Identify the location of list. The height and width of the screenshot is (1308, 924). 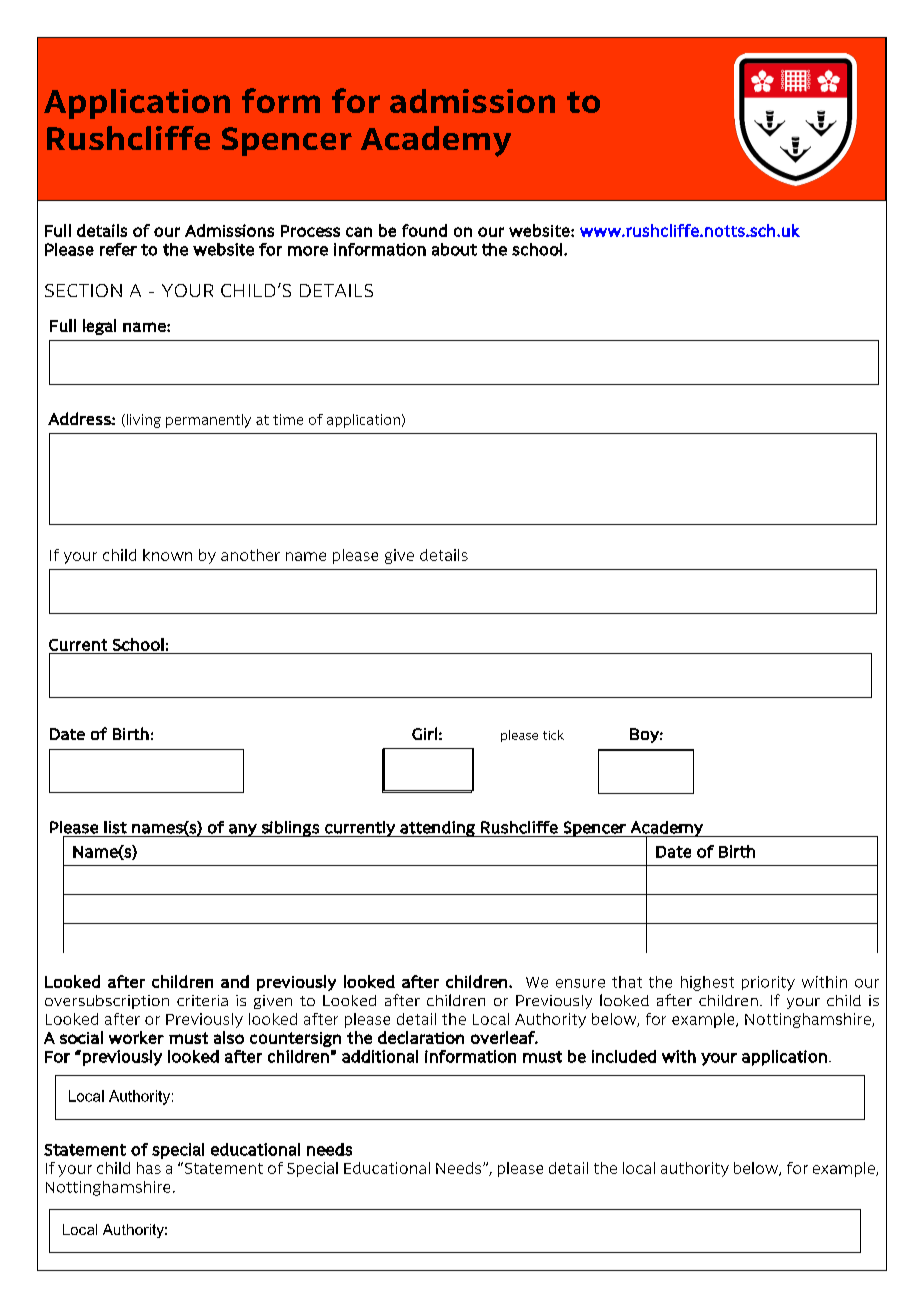
(115, 827).
